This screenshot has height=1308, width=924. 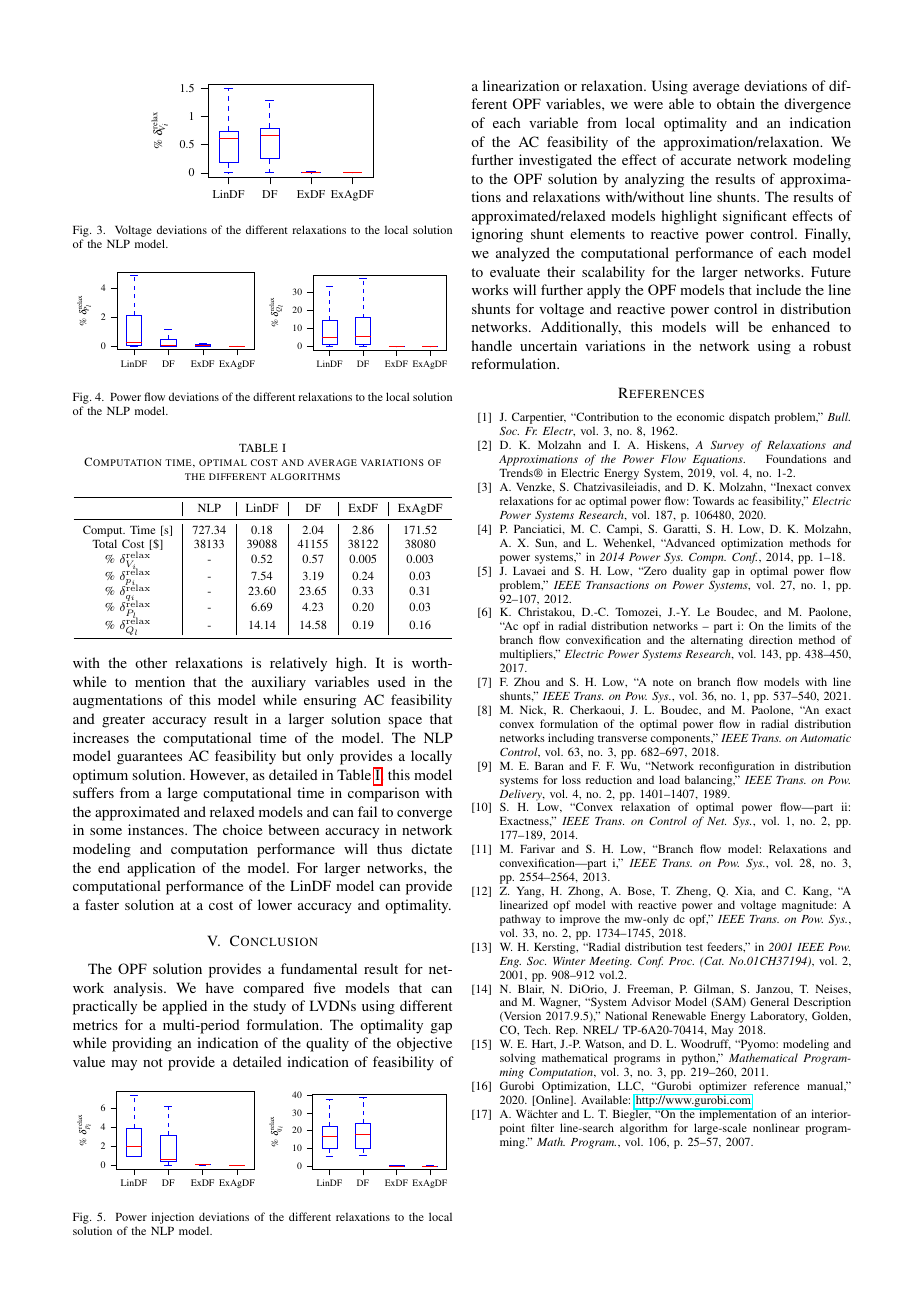 I want to click on direction, so click(x=771, y=639).
